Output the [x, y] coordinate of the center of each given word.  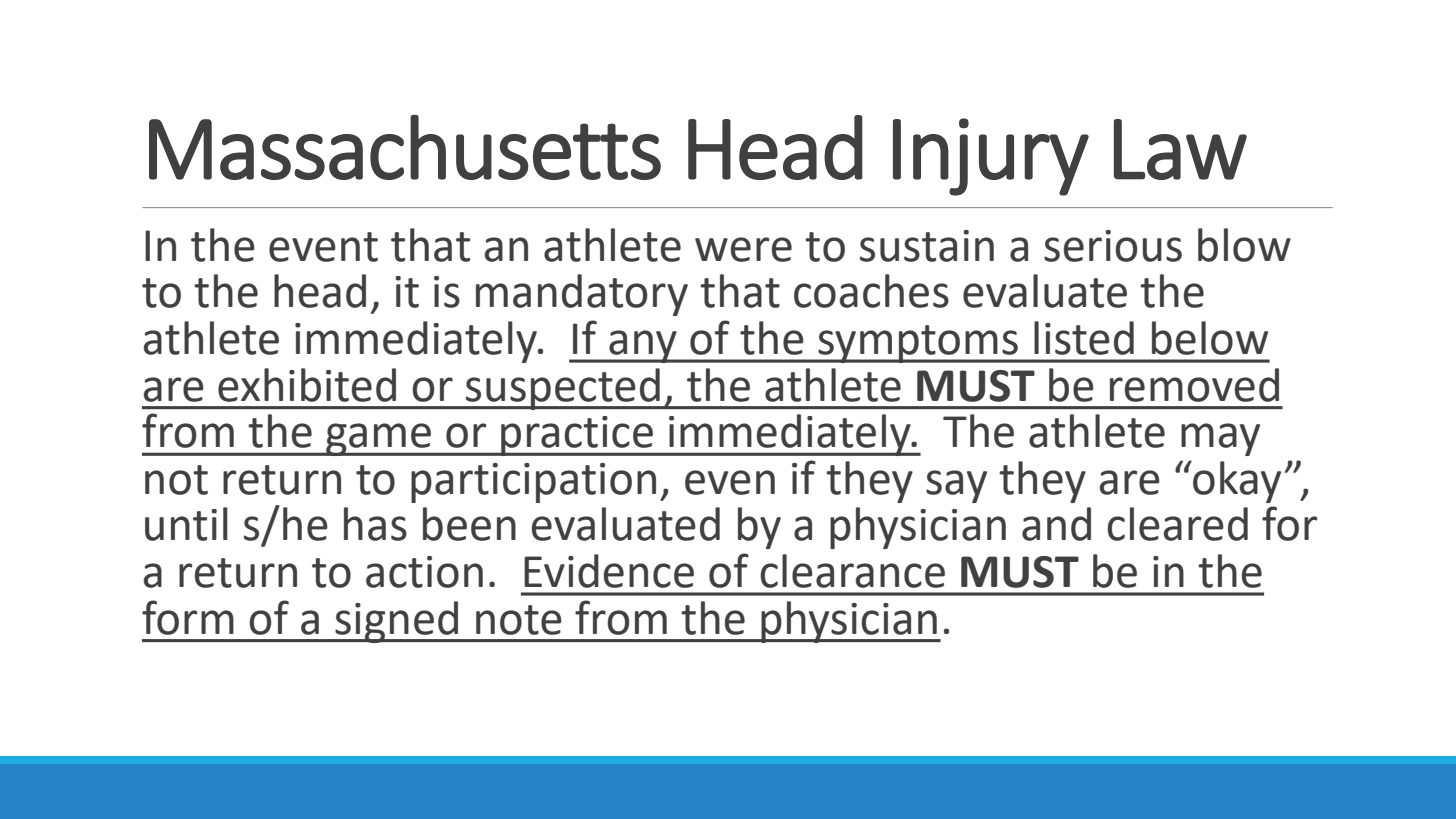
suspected [563, 389]
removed [1194, 385]
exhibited [307, 385]
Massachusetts [405, 147]
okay [1236, 482]
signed [397, 622]
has [375, 524]
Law [1180, 149]
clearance [852, 571]
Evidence [609, 571]
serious [1113, 246]
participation [533, 483]
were [743, 249]
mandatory [582, 295]
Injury [991, 157]
